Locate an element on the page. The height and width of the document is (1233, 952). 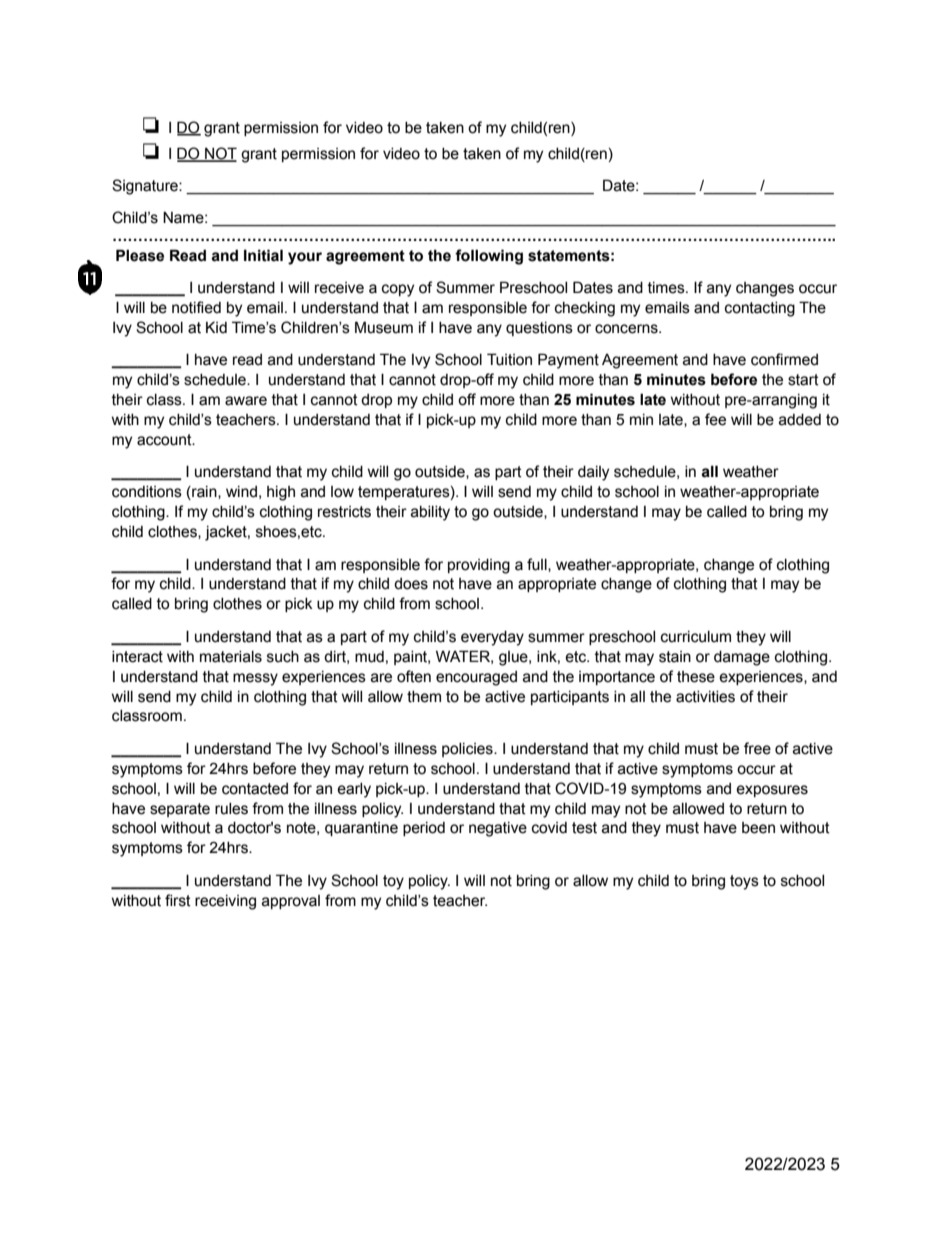
messy is located at coordinates (255, 679).
